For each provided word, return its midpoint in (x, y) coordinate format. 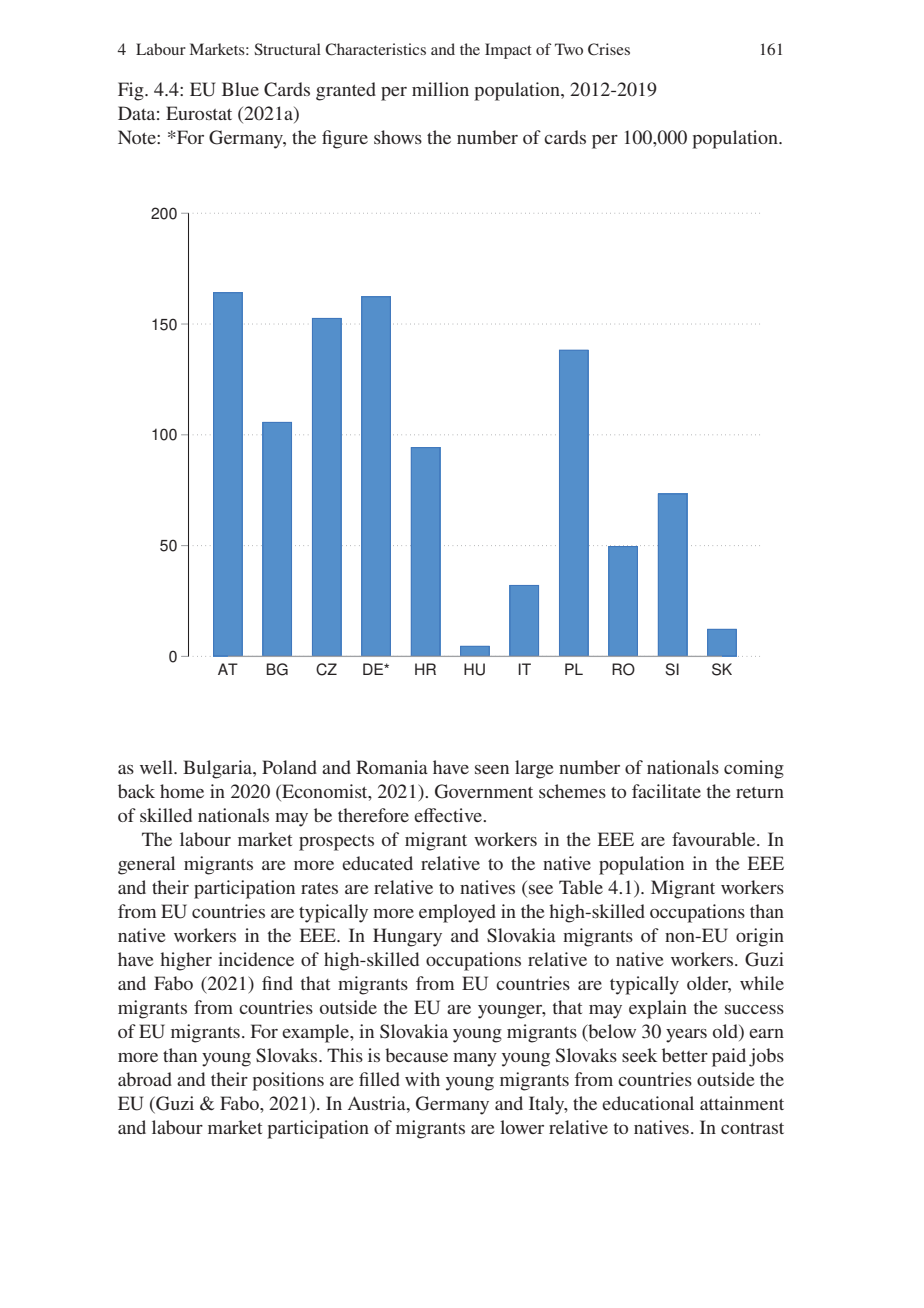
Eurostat (199, 113)
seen (492, 769)
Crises (609, 49)
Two (569, 49)
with (422, 1079)
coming (754, 769)
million (440, 89)
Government (484, 791)
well (157, 767)
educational (648, 1103)
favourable (715, 839)
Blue (240, 89)
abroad (145, 1079)
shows (398, 137)
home (182, 791)
